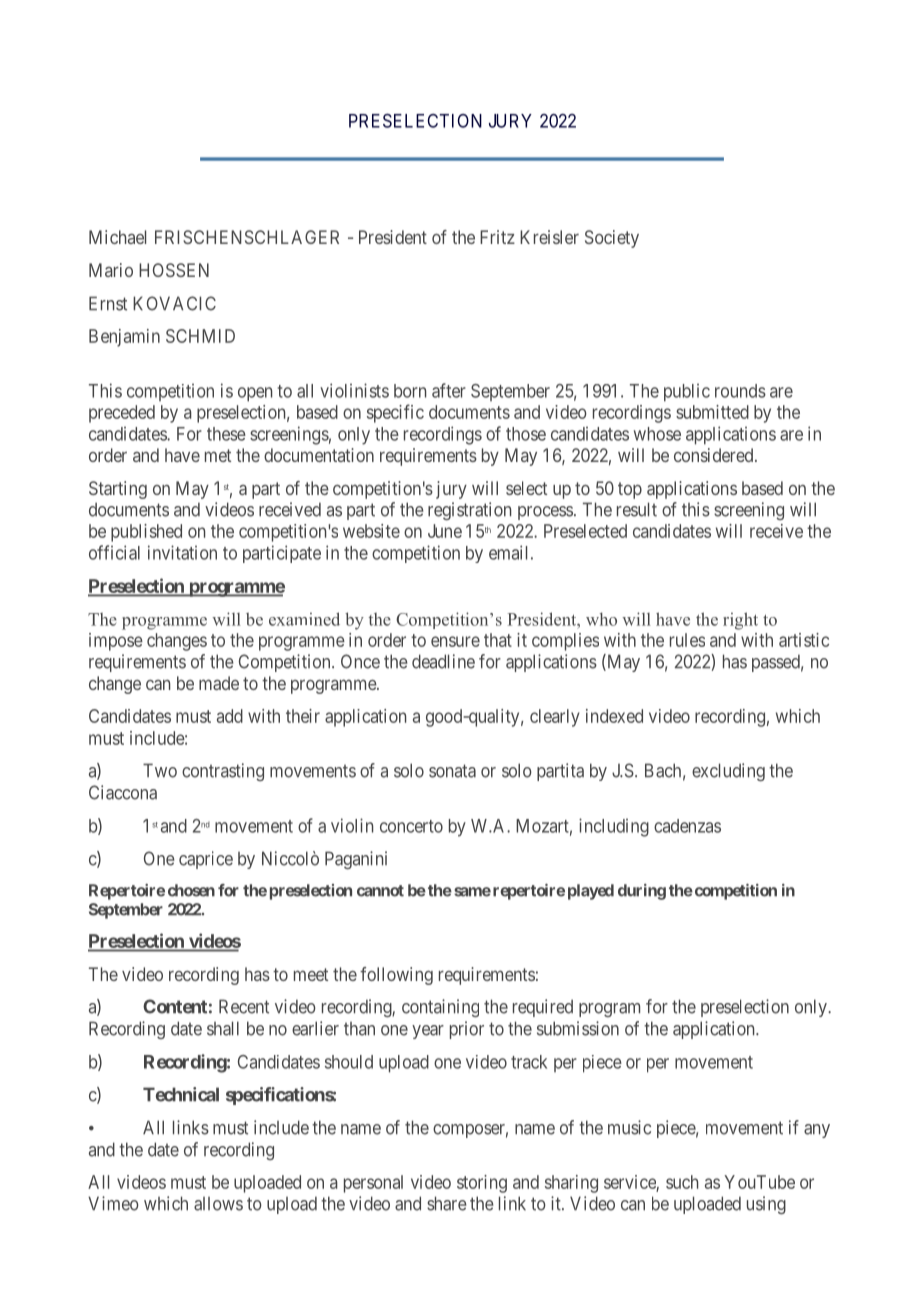 This image has width=924, height=1308. What do you see at coordinates (218, 1204) in the image?
I see `allows` at bounding box center [218, 1204].
